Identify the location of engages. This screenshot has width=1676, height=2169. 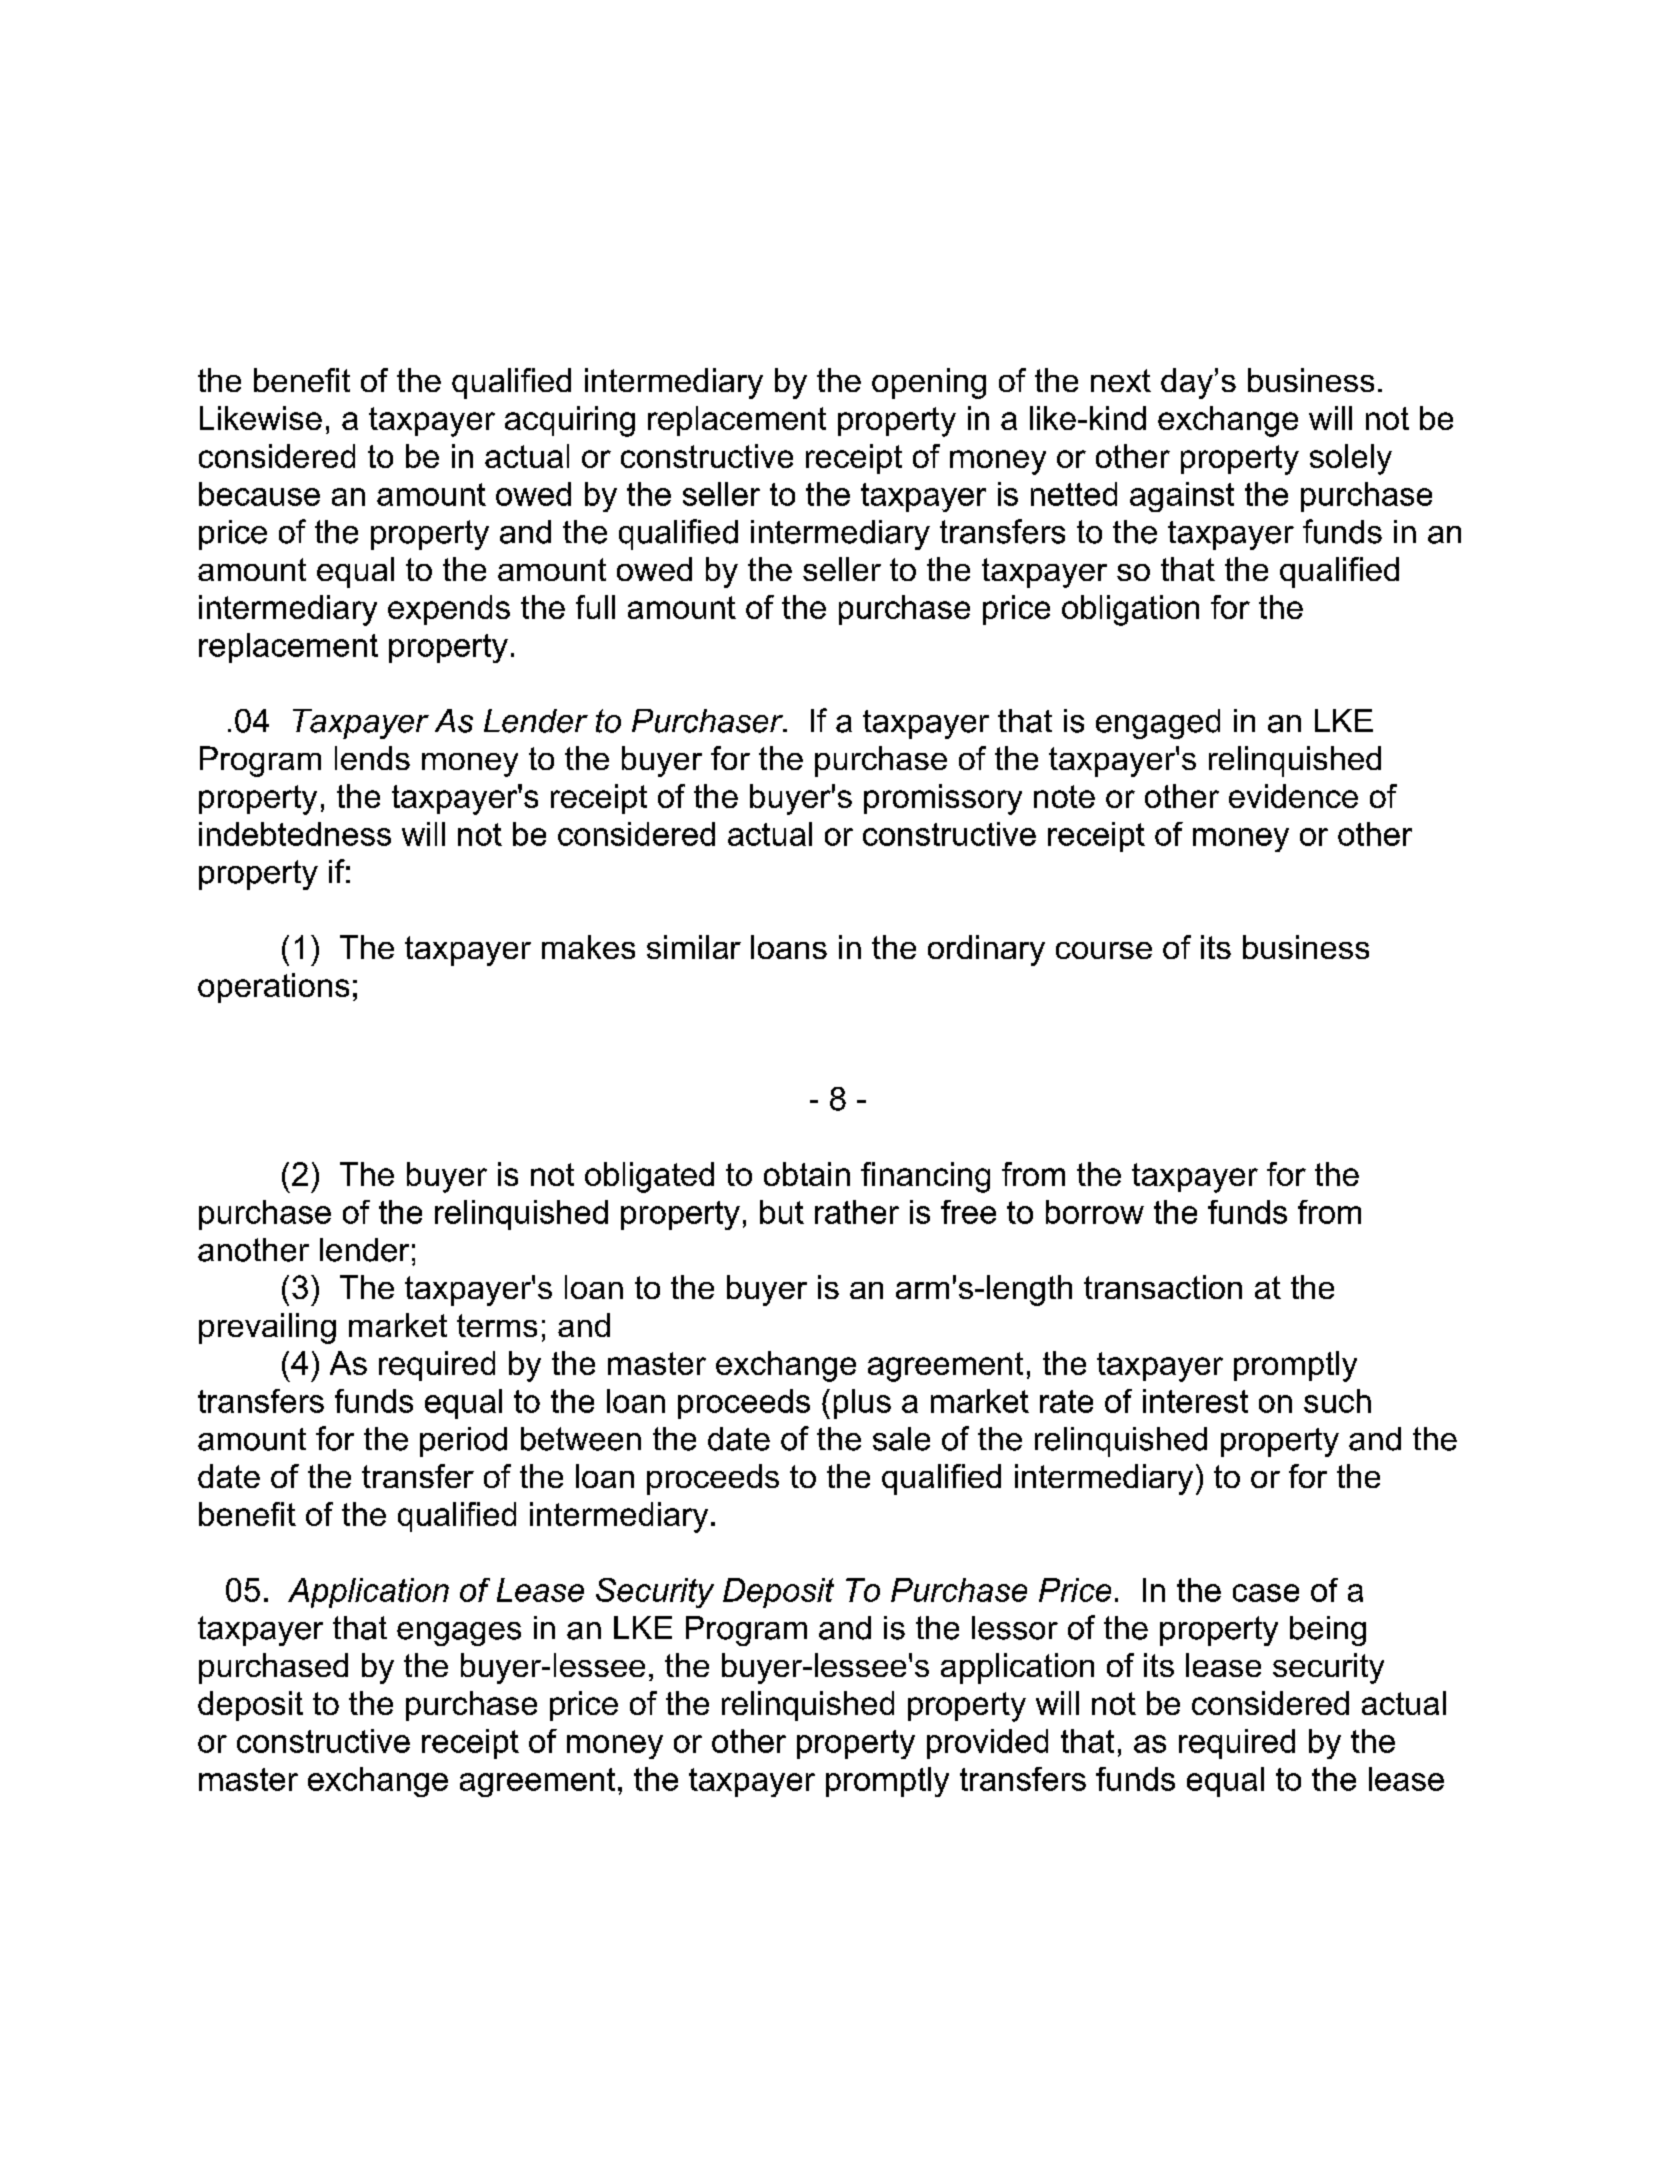
(459, 1634).
